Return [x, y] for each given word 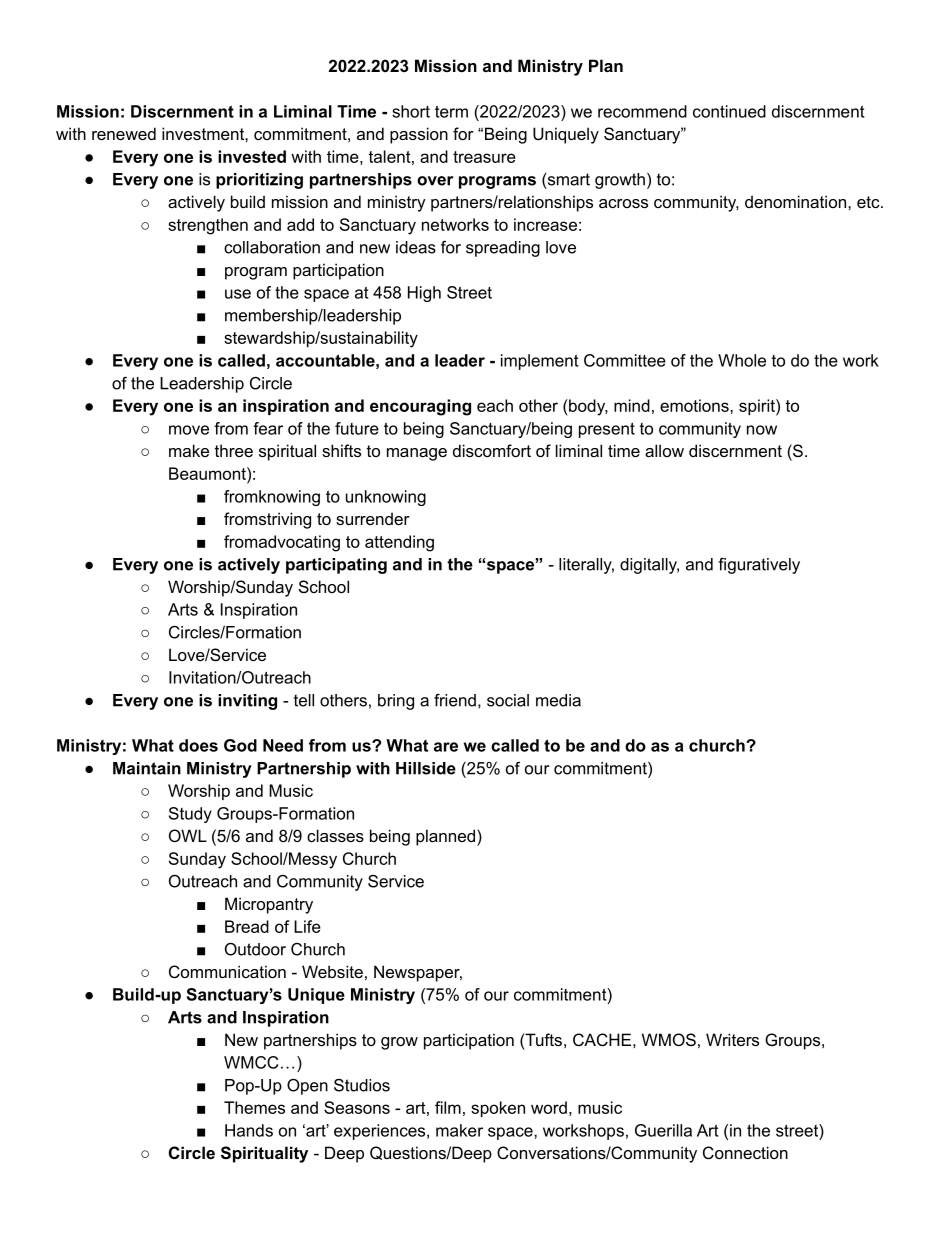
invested [252, 156]
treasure [484, 157]
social [508, 700]
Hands [249, 1130]
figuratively [759, 566]
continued [729, 111]
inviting [247, 702]
